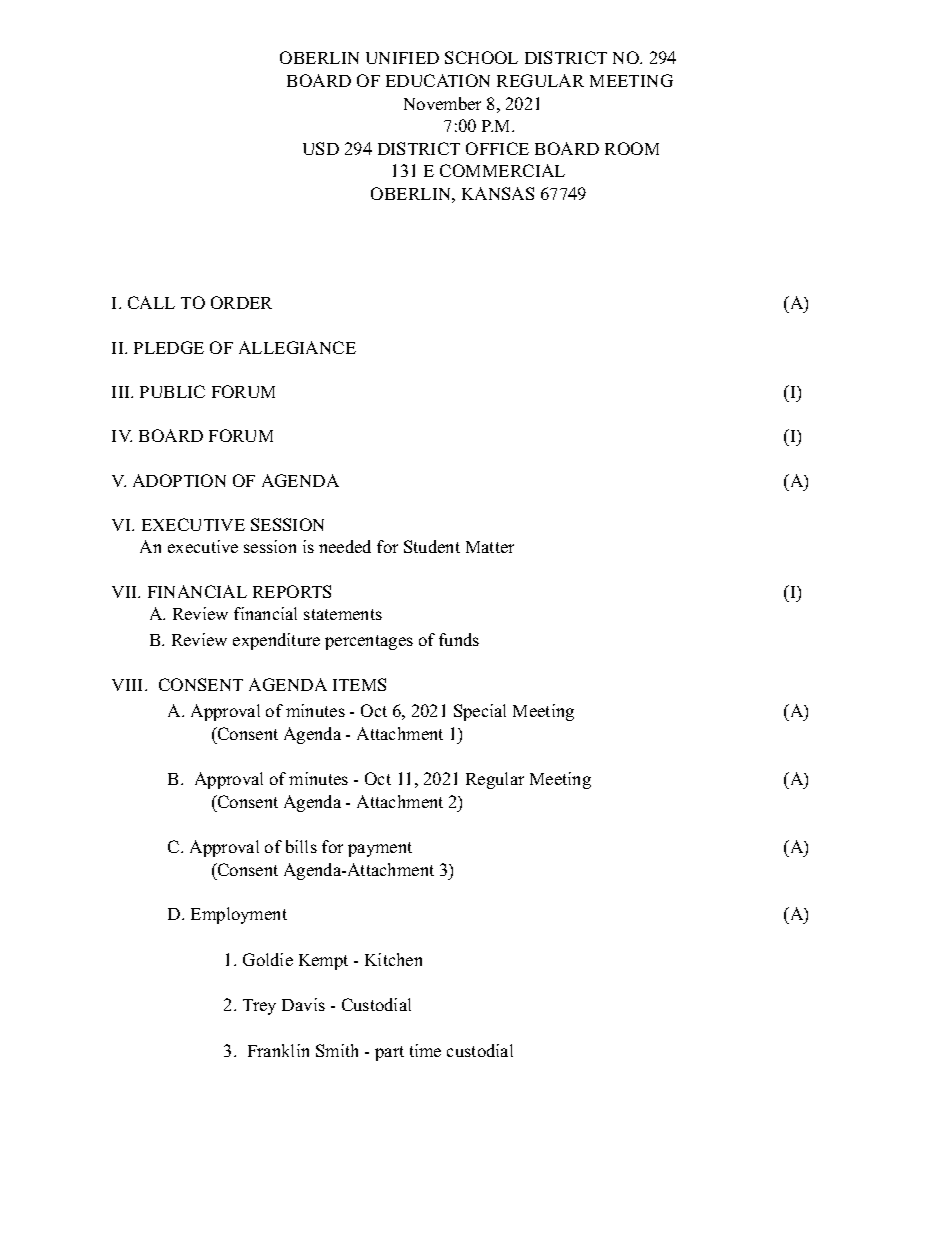 The image size is (952, 1233). I want to click on ALLEGIANCE, so click(297, 347).
